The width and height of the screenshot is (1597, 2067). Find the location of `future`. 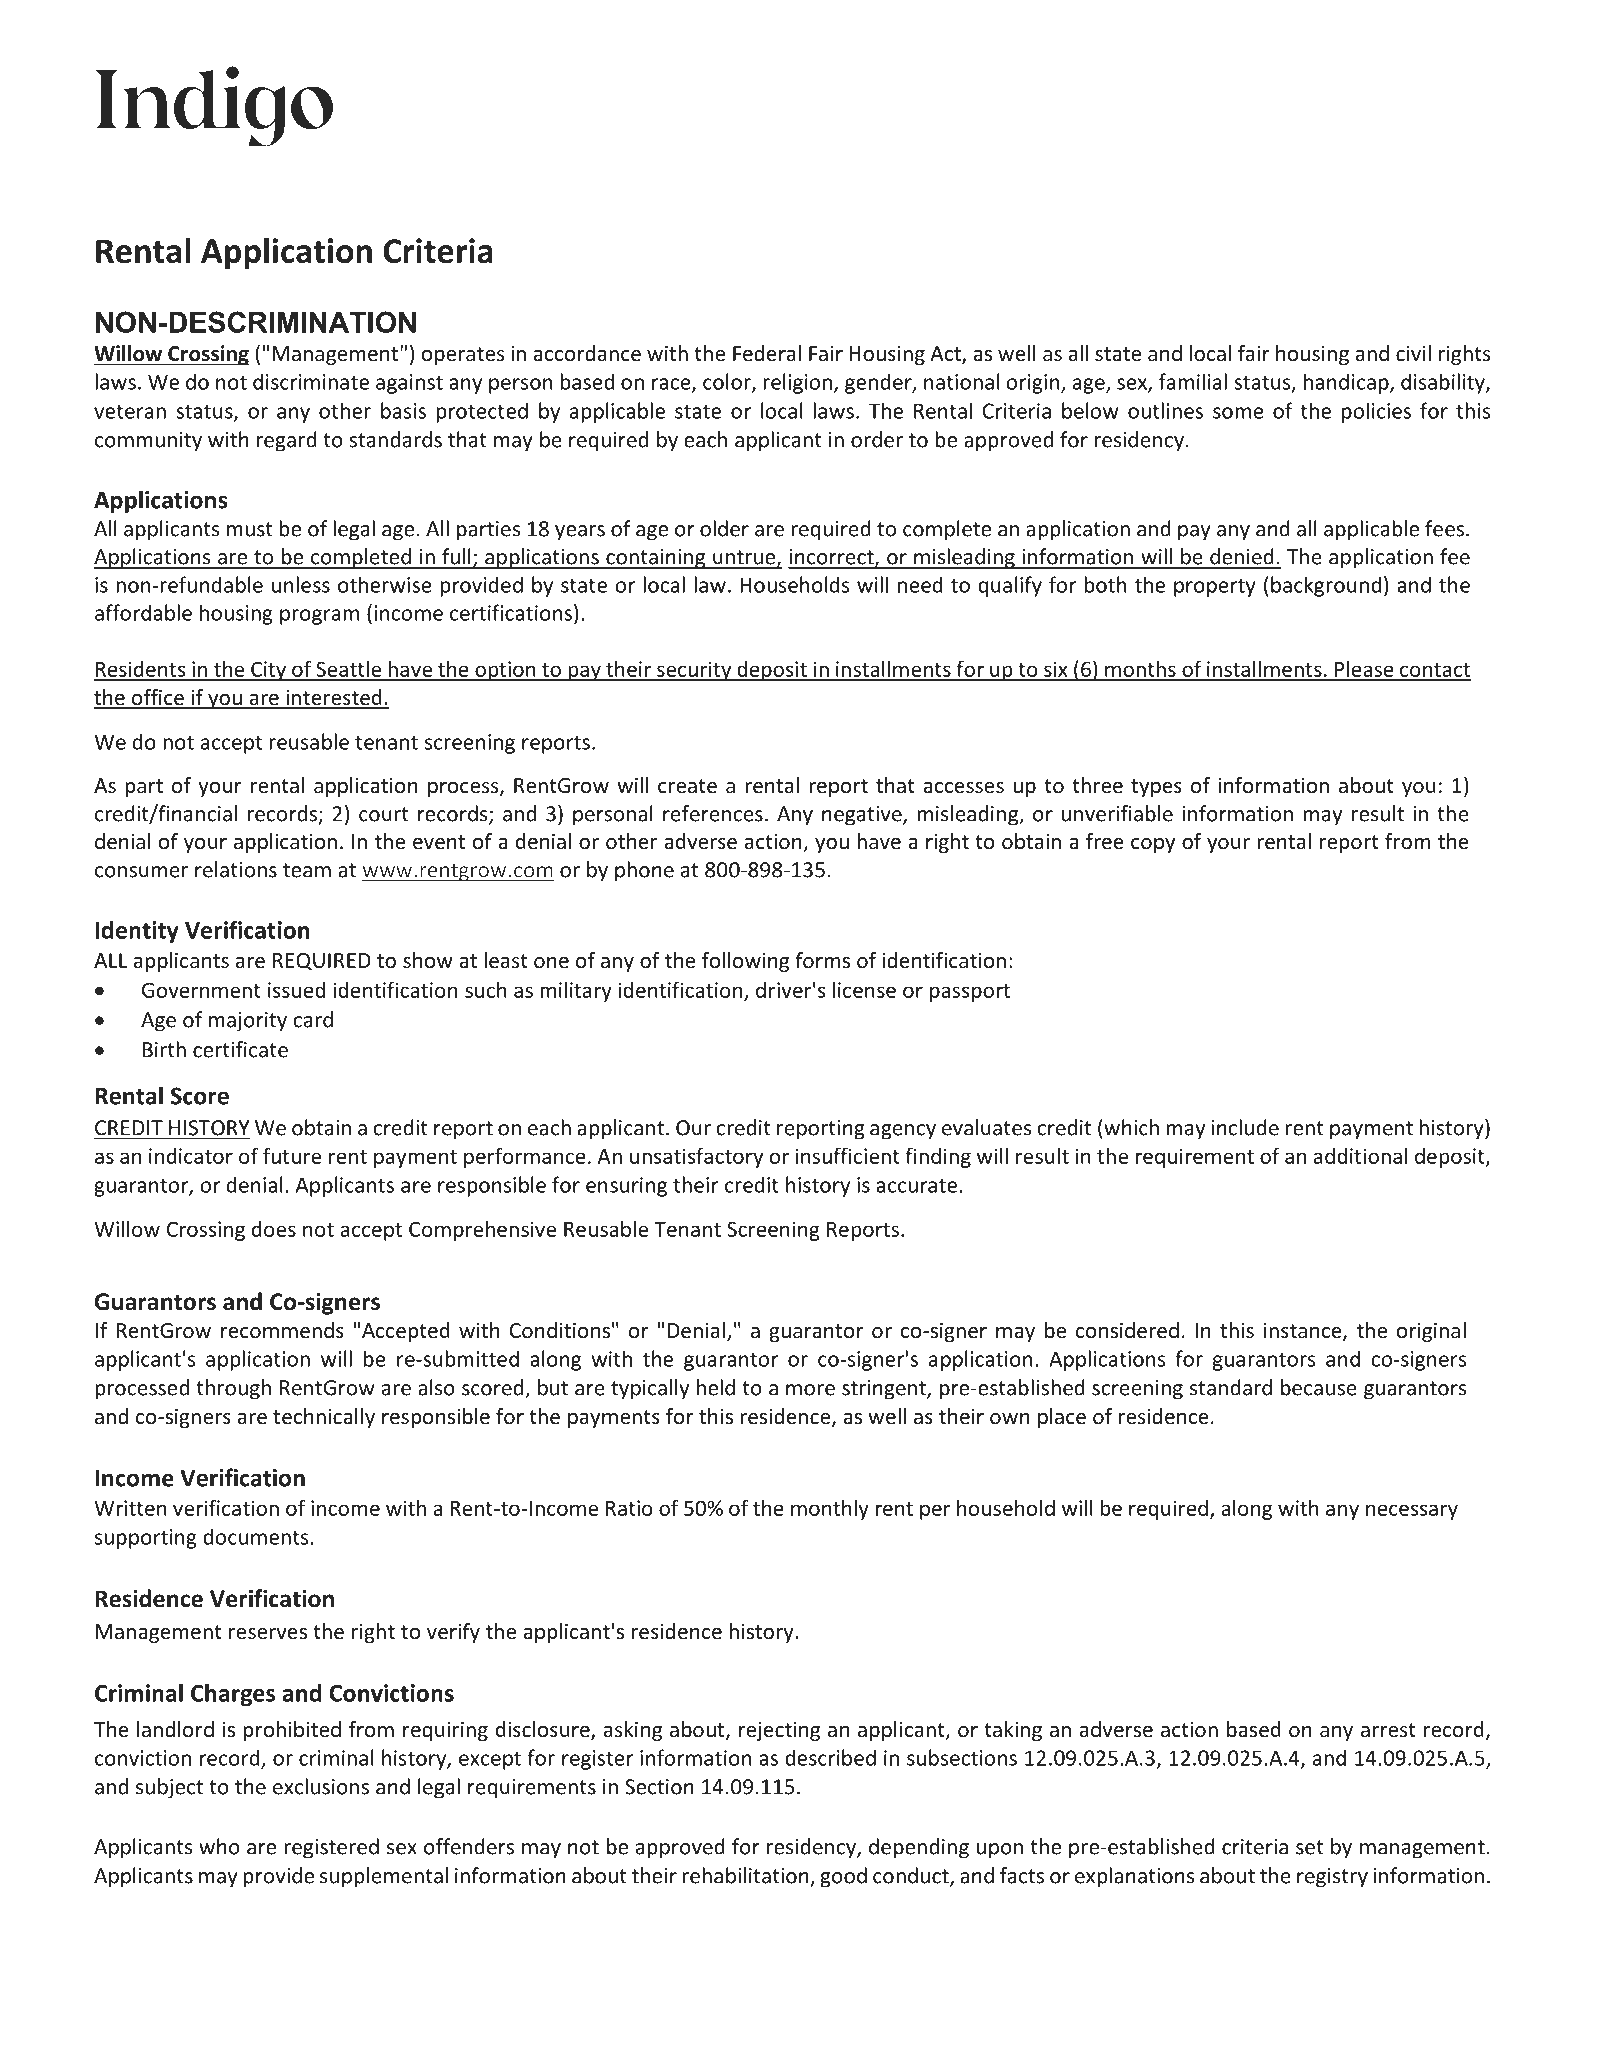

future is located at coordinates (292, 1155).
